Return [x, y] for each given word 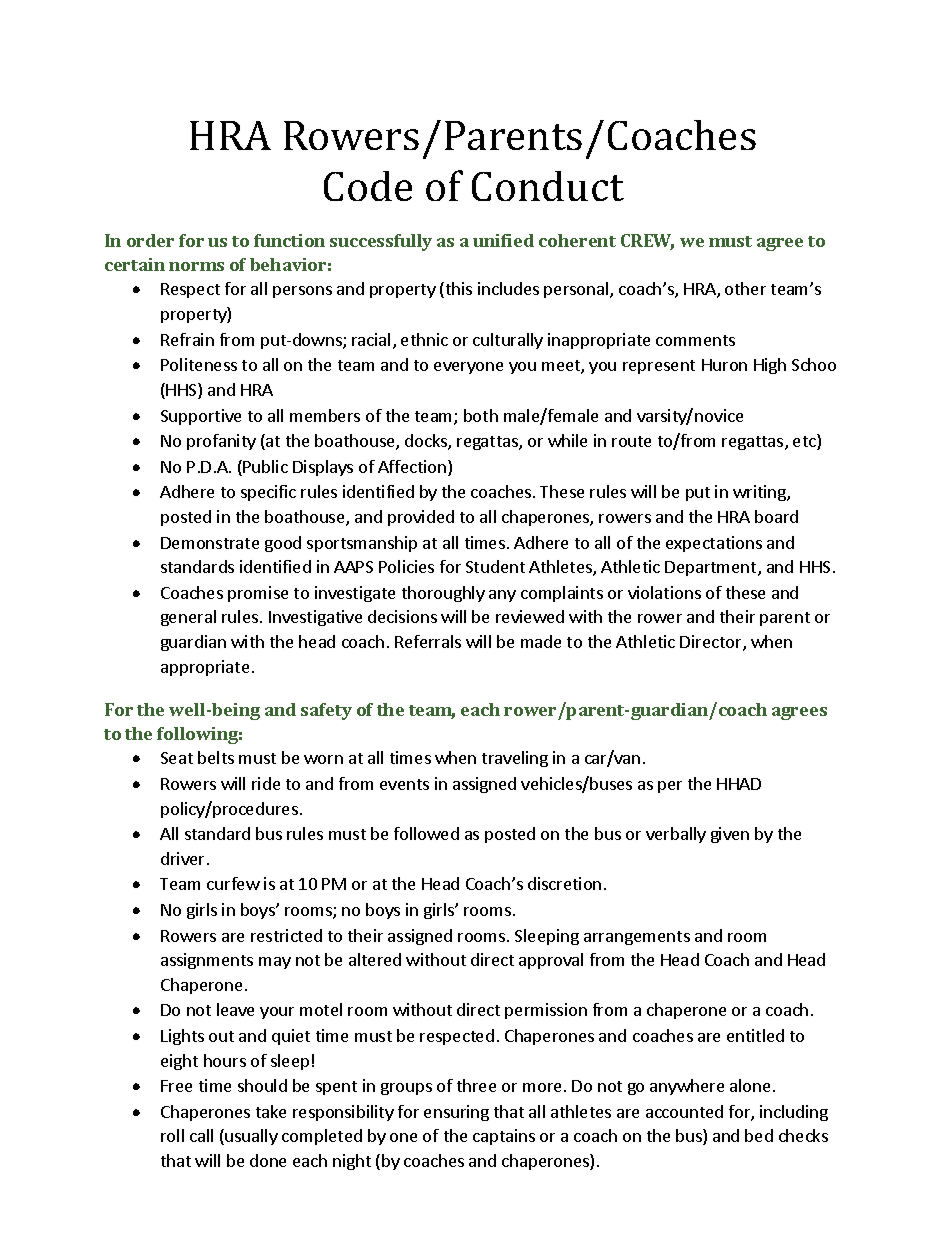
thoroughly [443, 594]
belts [216, 757]
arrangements [637, 938]
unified [503, 240]
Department [712, 568]
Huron [724, 365]
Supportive [201, 417]
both [481, 415]
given [730, 835]
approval [551, 961]
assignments [207, 961]
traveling [515, 759]
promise [258, 594]
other [745, 288]
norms [196, 266]
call [201, 1135]
